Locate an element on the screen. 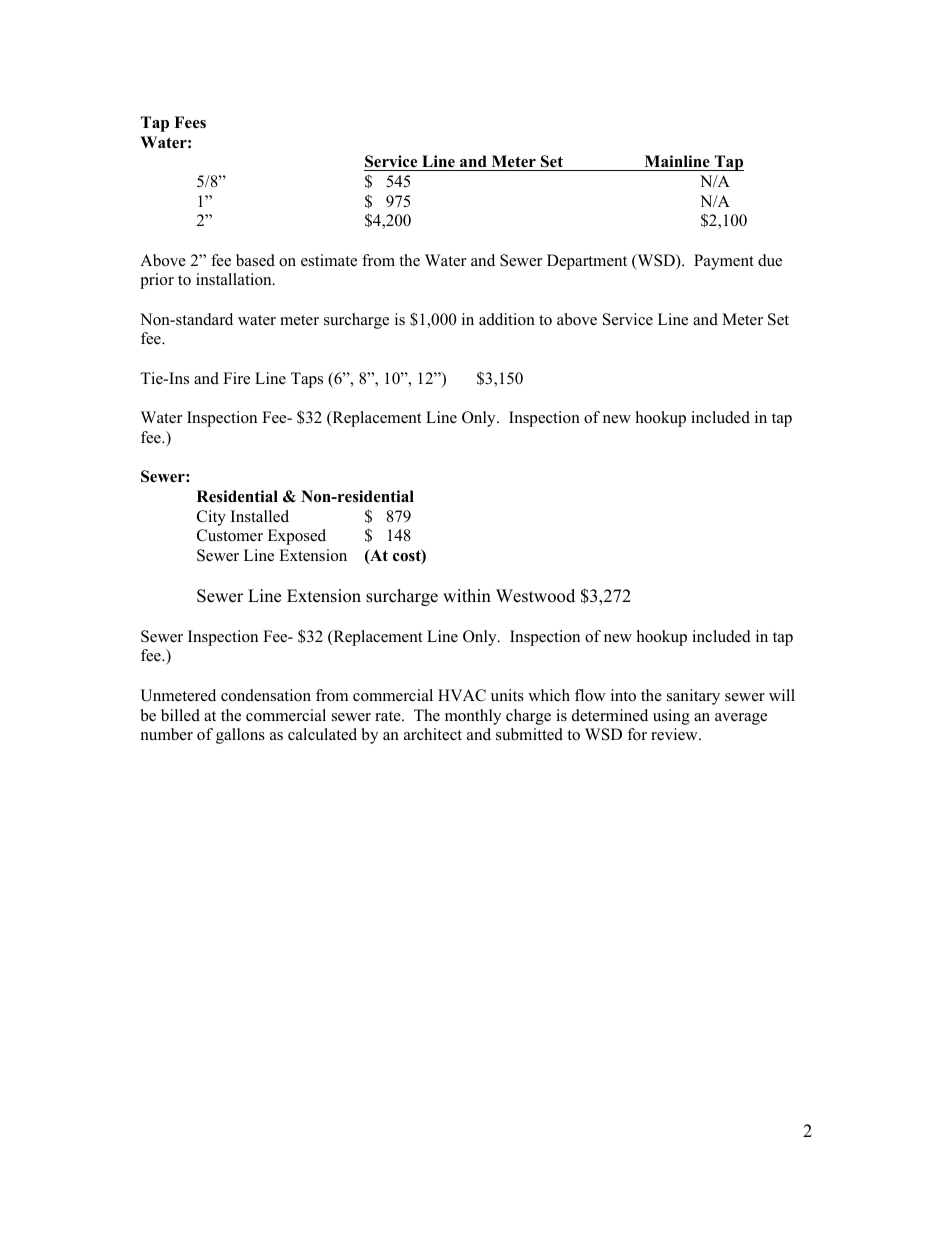 This screenshot has height=1233, width=952. Fees is located at coordinates (190, 122).
